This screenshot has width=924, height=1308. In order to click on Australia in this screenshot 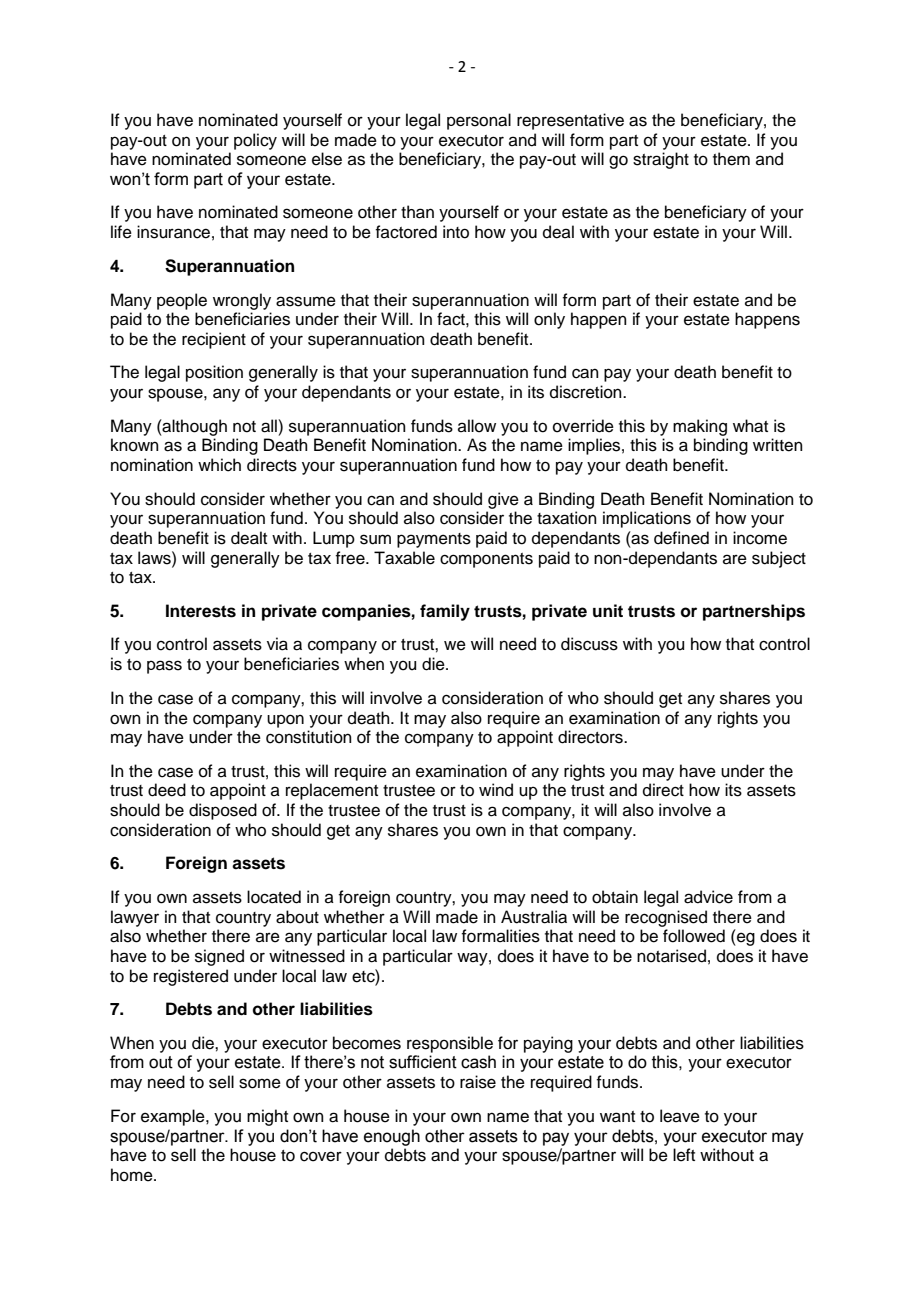, I will do `click(534, 917)`.
